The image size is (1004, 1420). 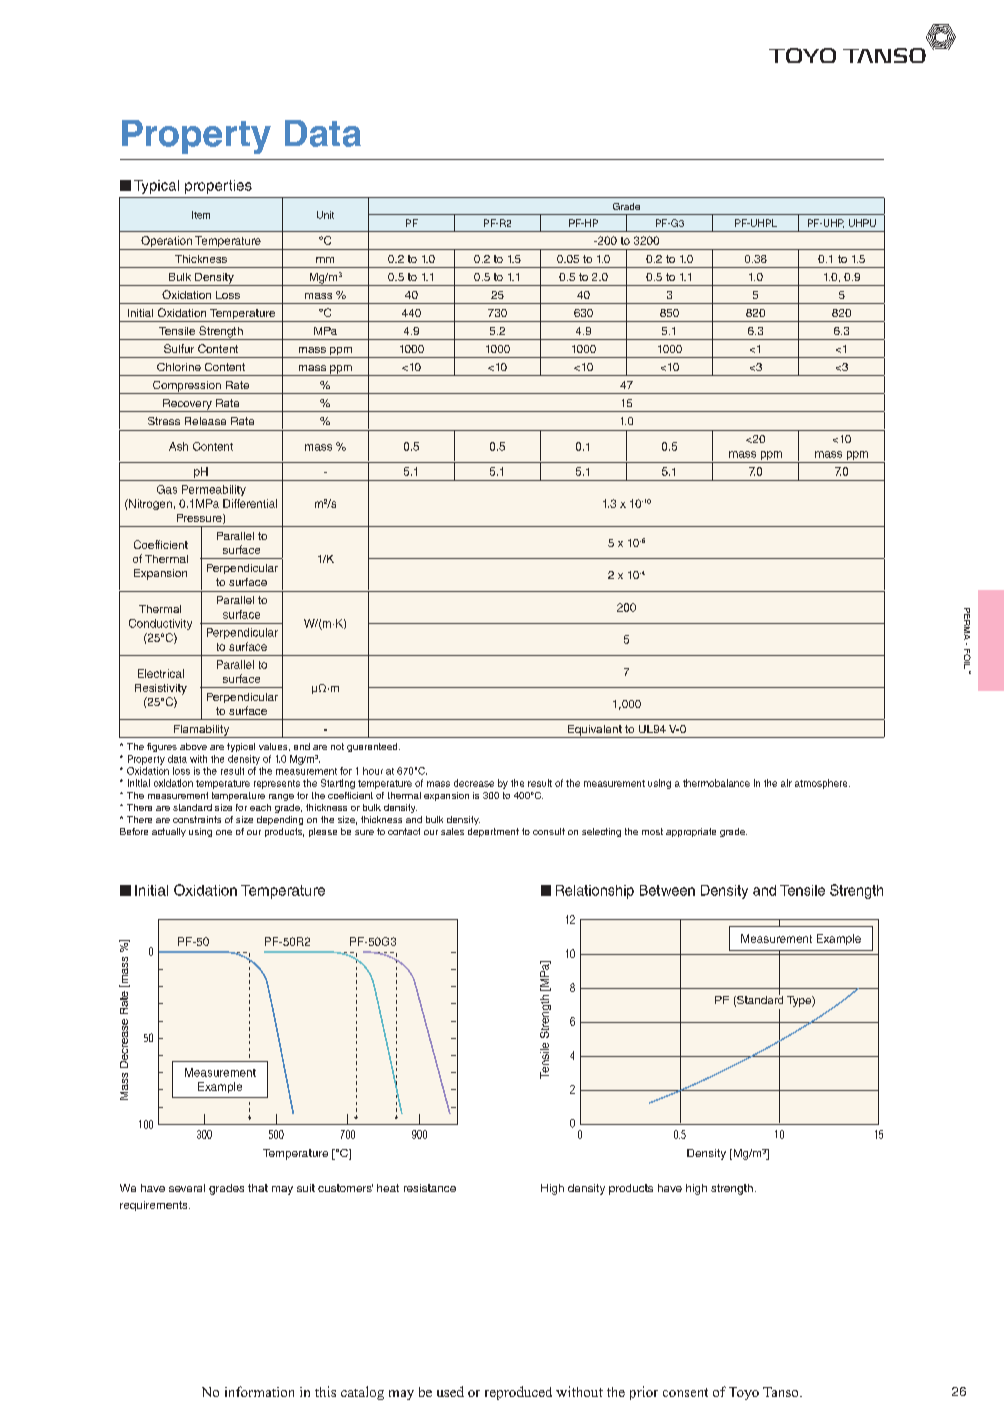 I want to click on used, so click(x=450, y=1391).
